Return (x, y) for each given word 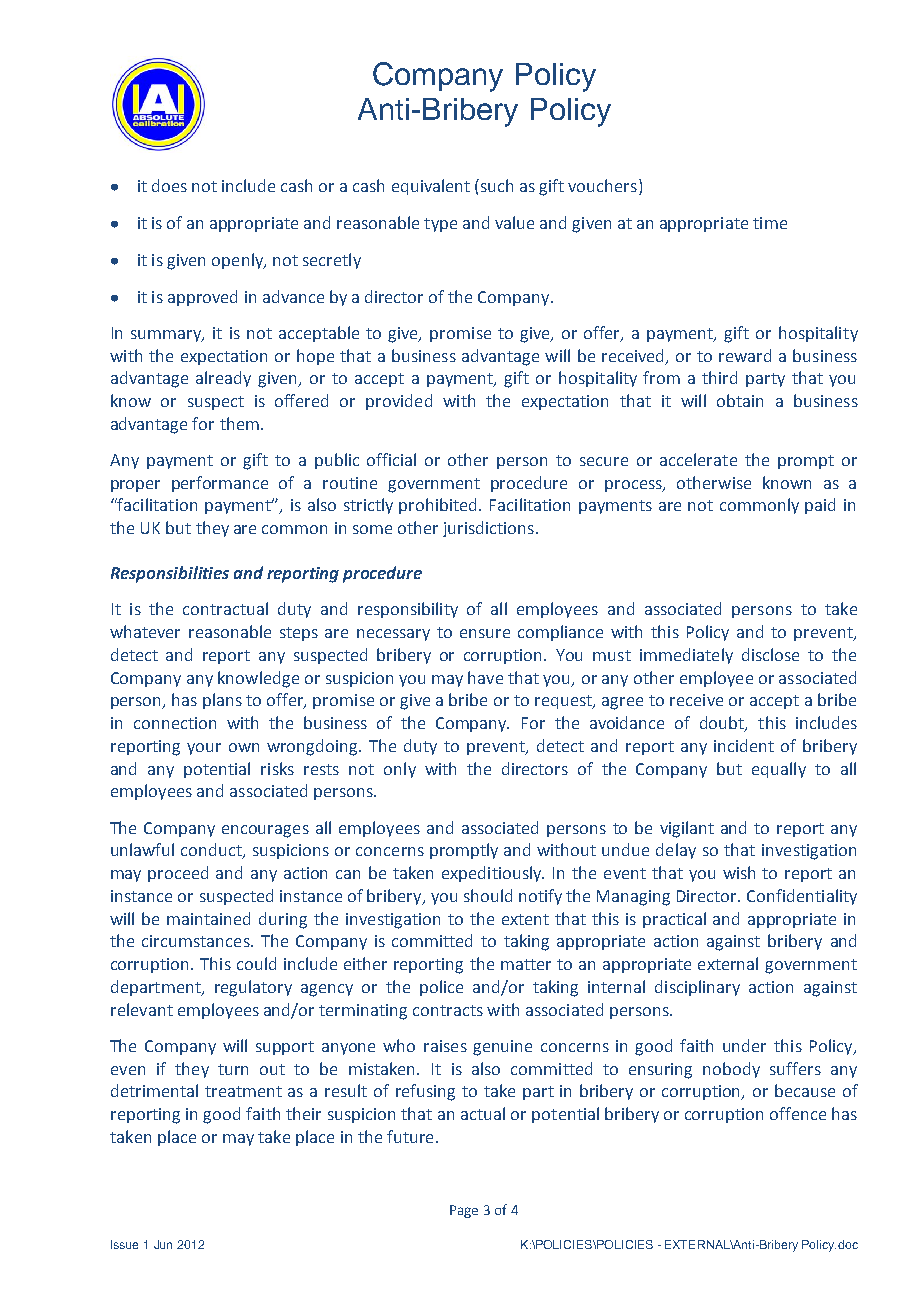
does (169, 185)
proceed (178, 874)
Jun (163, 1244)
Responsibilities (170, 574)
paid (820, 506)
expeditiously (493, 874)
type (440, 225)
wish (739, 872)
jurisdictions (488, 529)
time (770, 223)
